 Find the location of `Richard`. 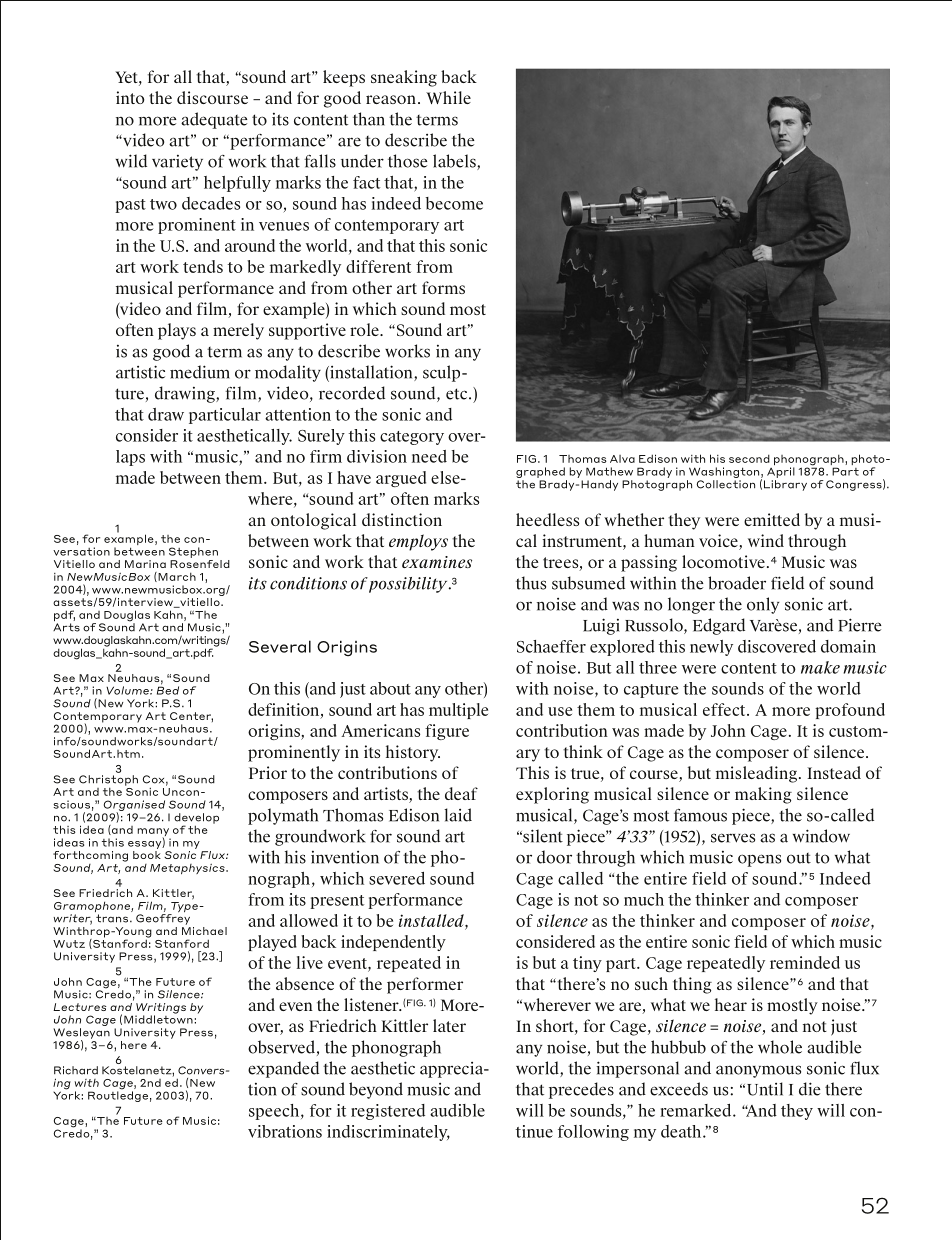

Richard is located at coordinates (76, 1070).
